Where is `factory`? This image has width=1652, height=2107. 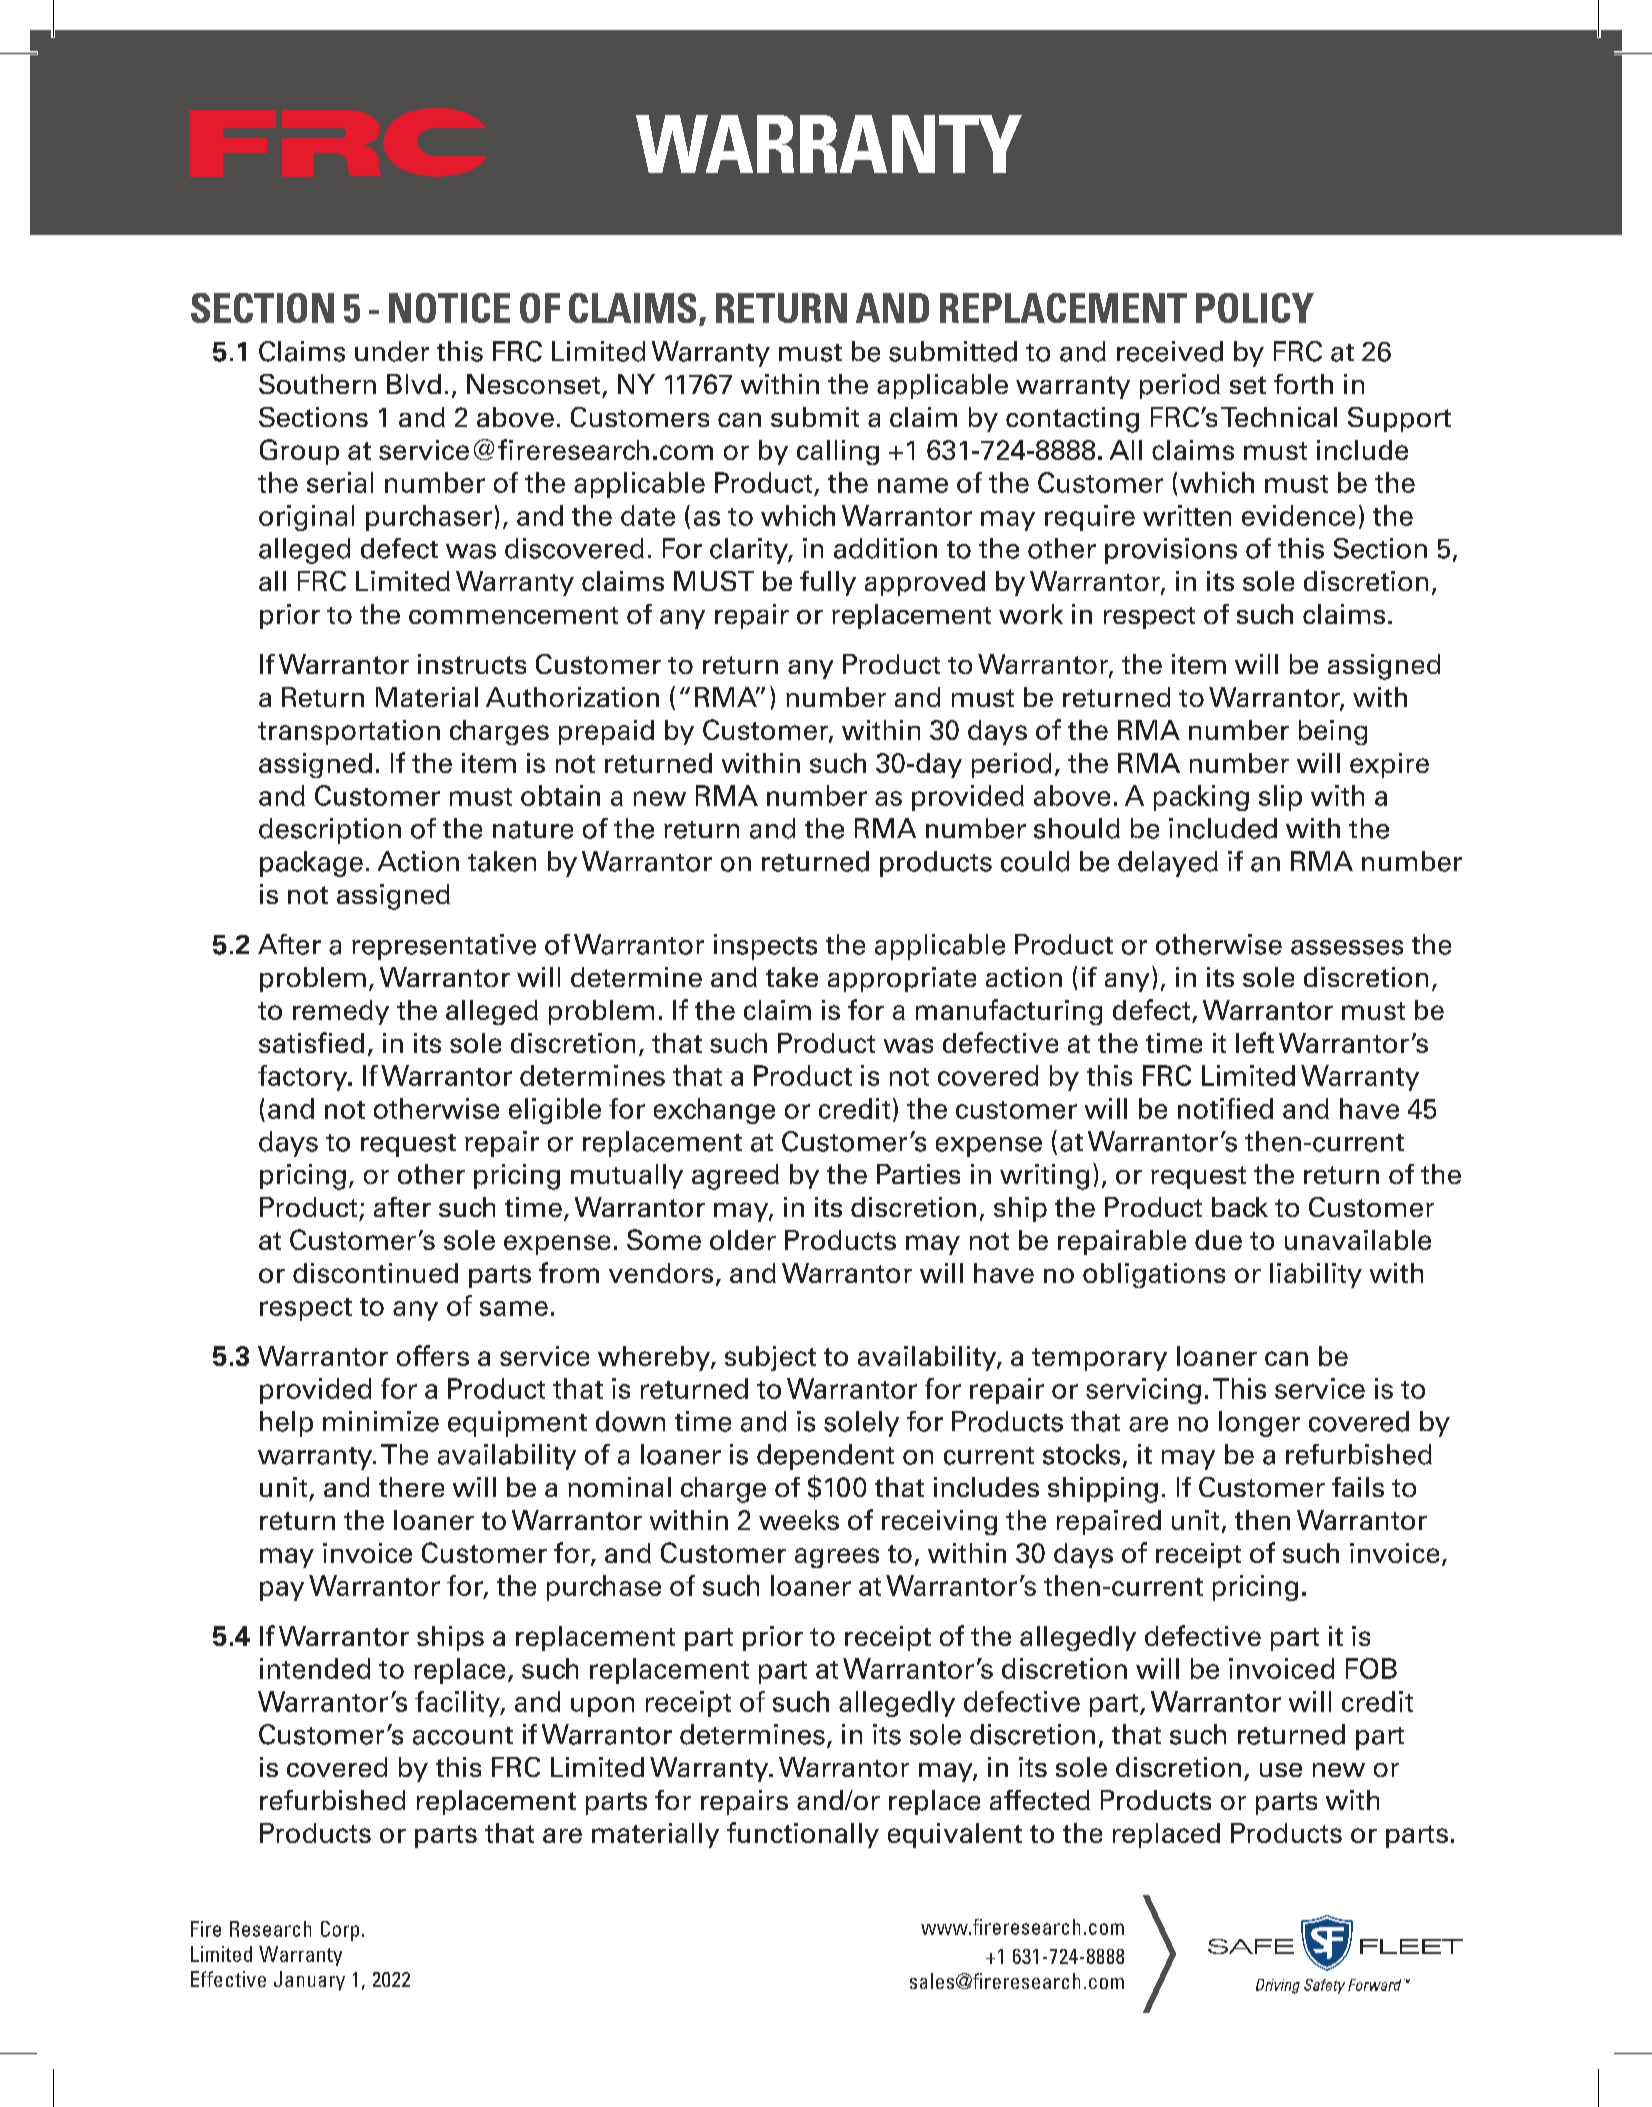
factory is located at coordinates (304, 1078).
